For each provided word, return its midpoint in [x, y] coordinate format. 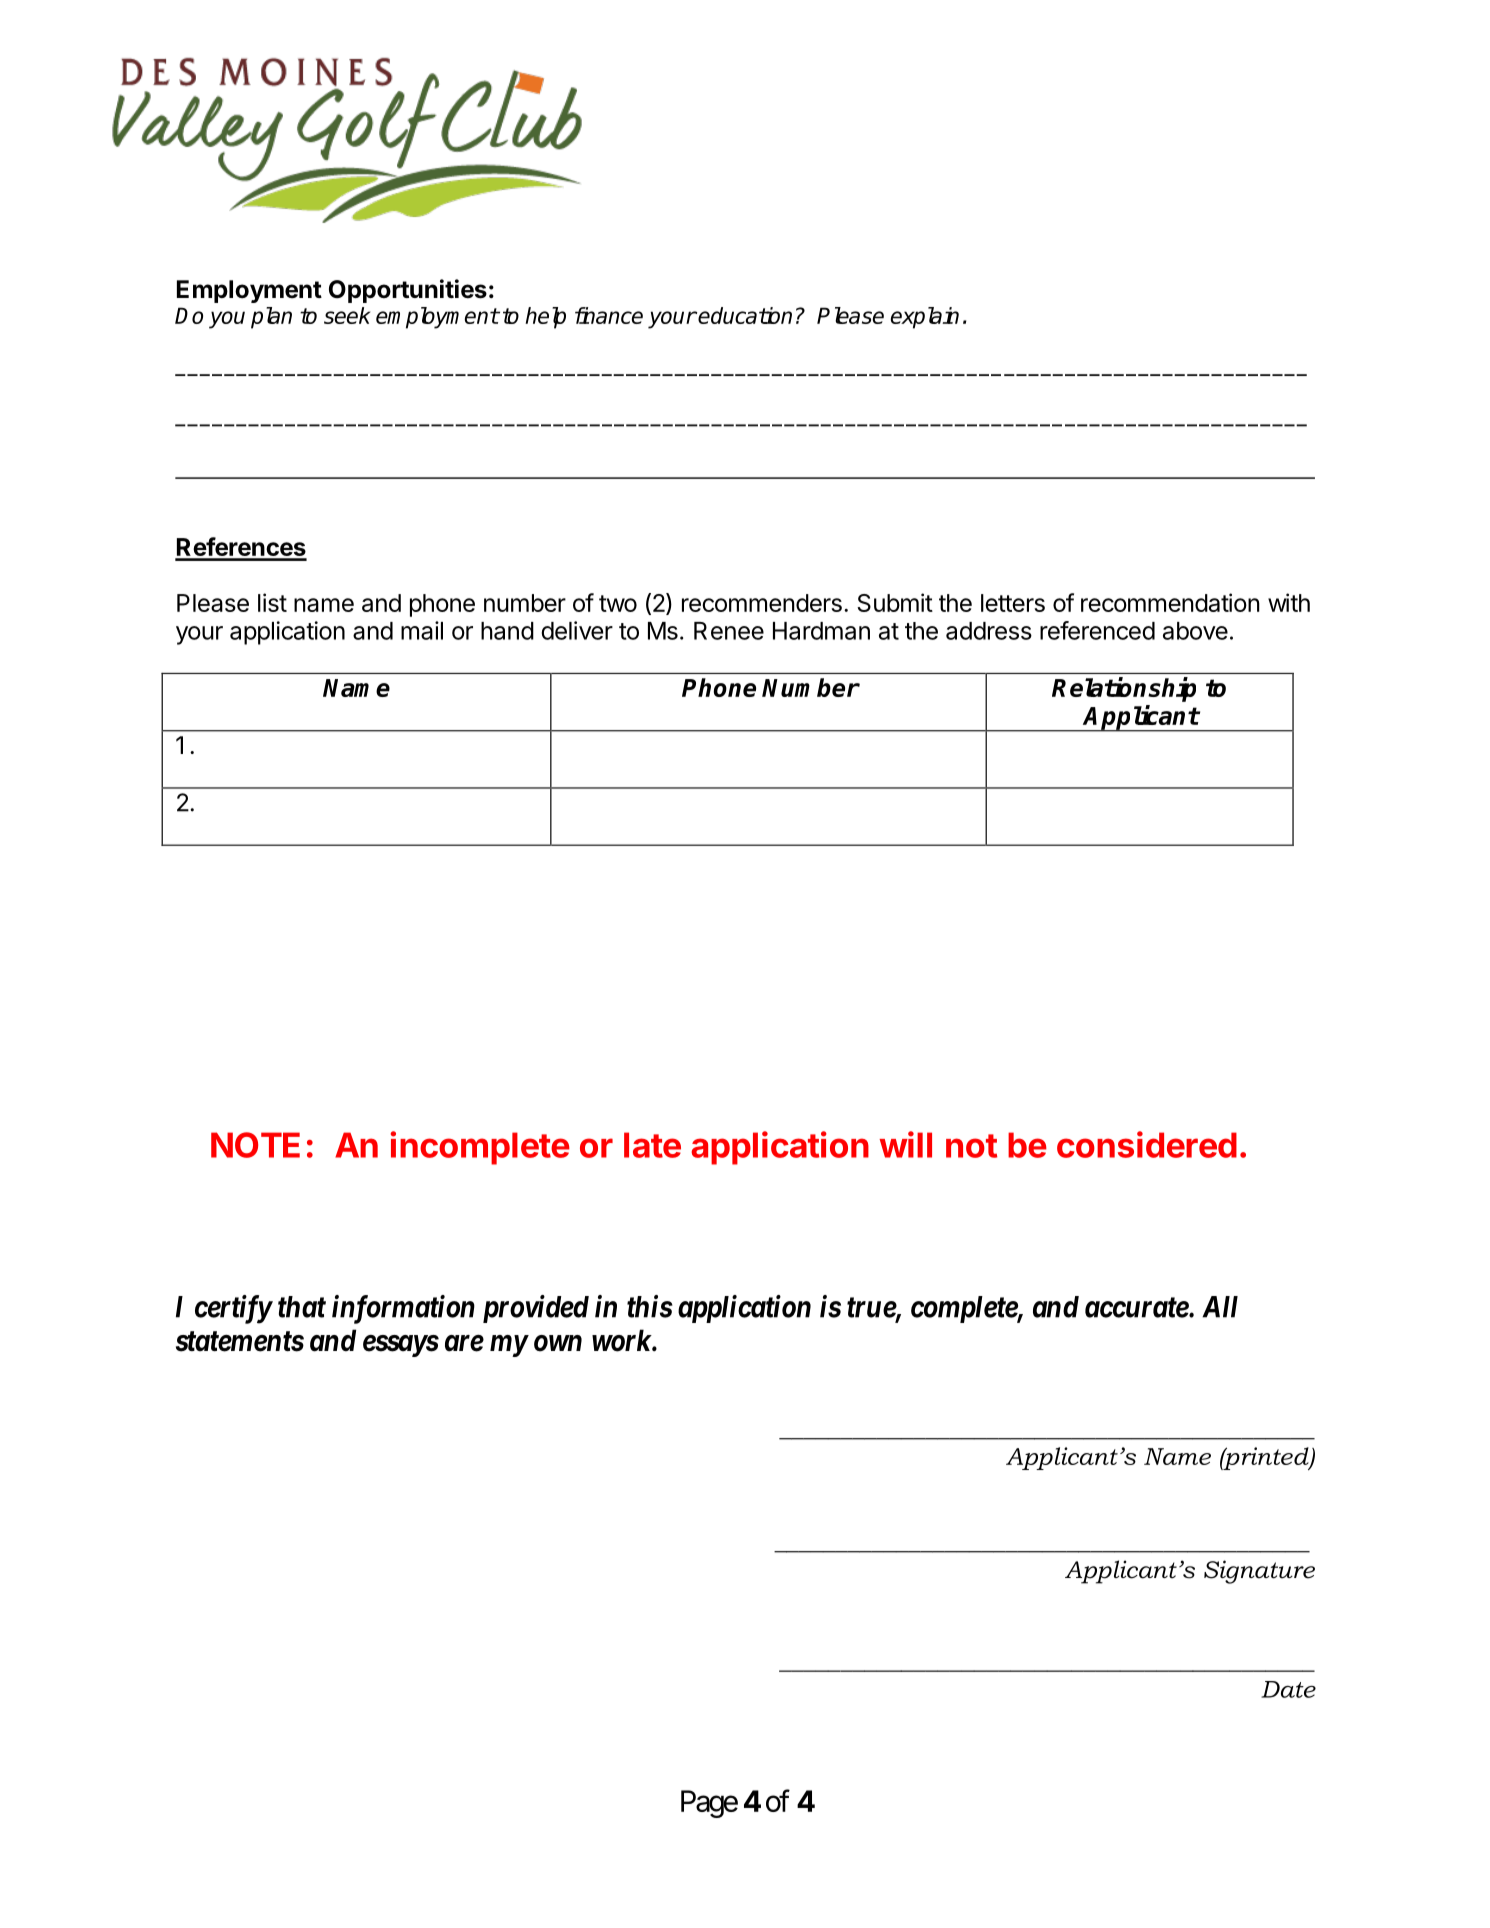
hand [507, 631]
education [745, 315]
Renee [729, 631]
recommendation [1170, 602]
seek [347, 315]
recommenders [762, 603]
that [302, 1307]
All [1220, 1307]
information [403, 1309]
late [652, 1145]
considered [1147, 1144]
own [558, 1343]
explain [925, 318]
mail [422, 630]
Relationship [1124, 689]
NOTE [255, 1145]
